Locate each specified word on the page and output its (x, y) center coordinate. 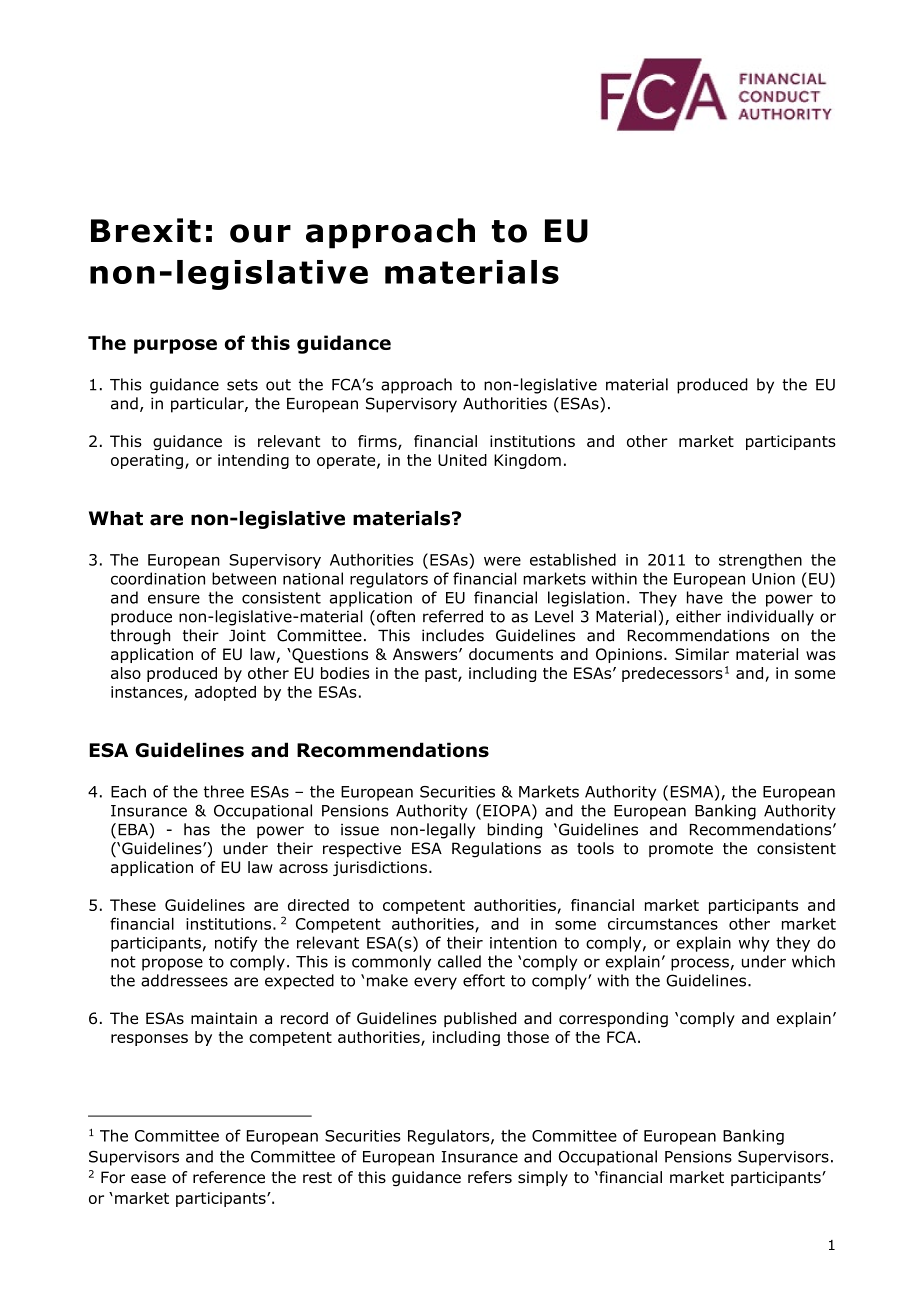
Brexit (146, 230)
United (462, 460)
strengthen (760, 561)
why (754, 944)
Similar (702, 654)
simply (543, 1178)
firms (378, 442)
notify (236, 944)
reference (229, 1177)
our (260, 233)
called (459, 961)
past (442, 675)
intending (253, 461)
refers (490, 1177)
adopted (225, 693)
